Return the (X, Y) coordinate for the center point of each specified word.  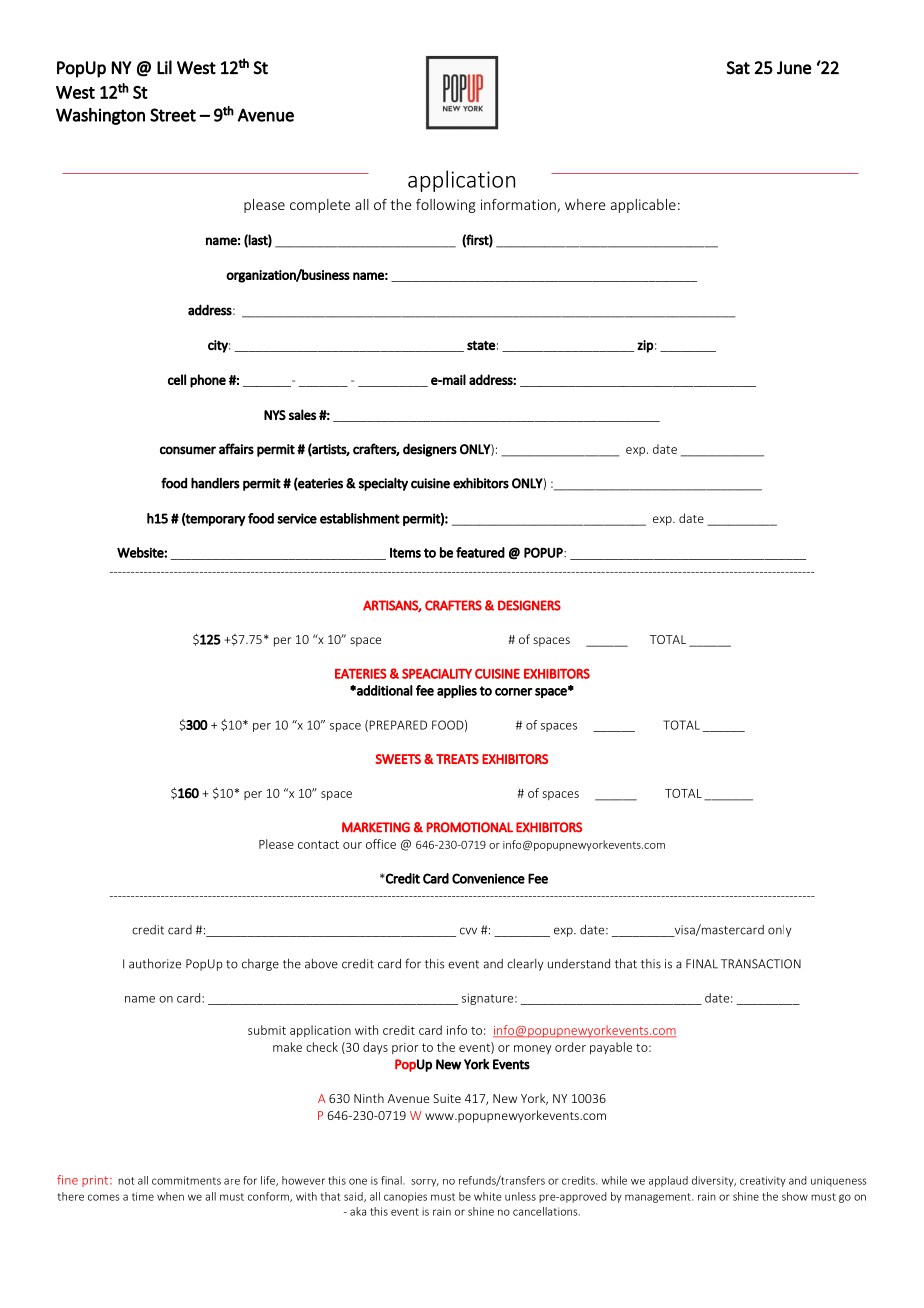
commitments (186, 1180)
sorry (425, 1183)
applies (457, 691)
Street (173, 115)
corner (514, 692)
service (297, 518)
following (446, 206)
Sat (738, 68)
